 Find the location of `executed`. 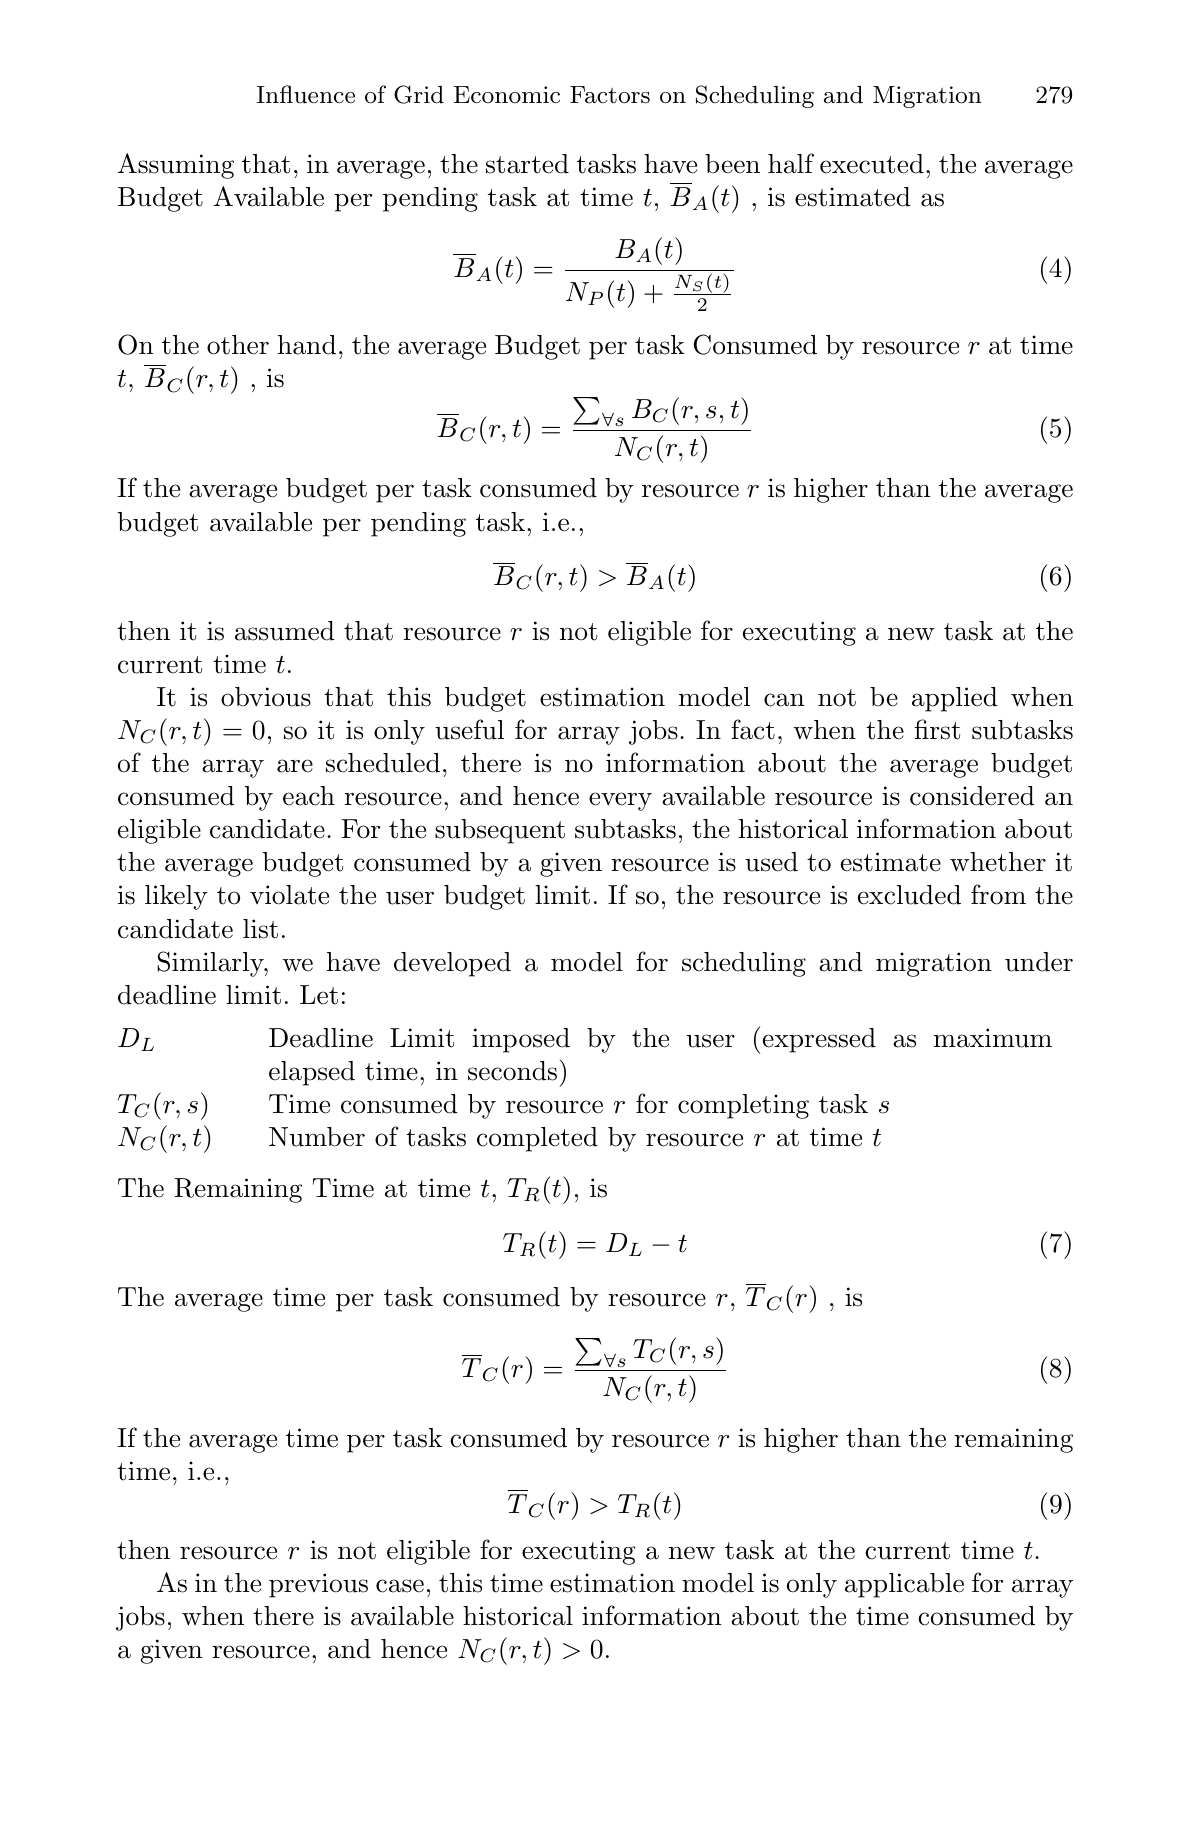

executed is located at coordinates (872, 164).
